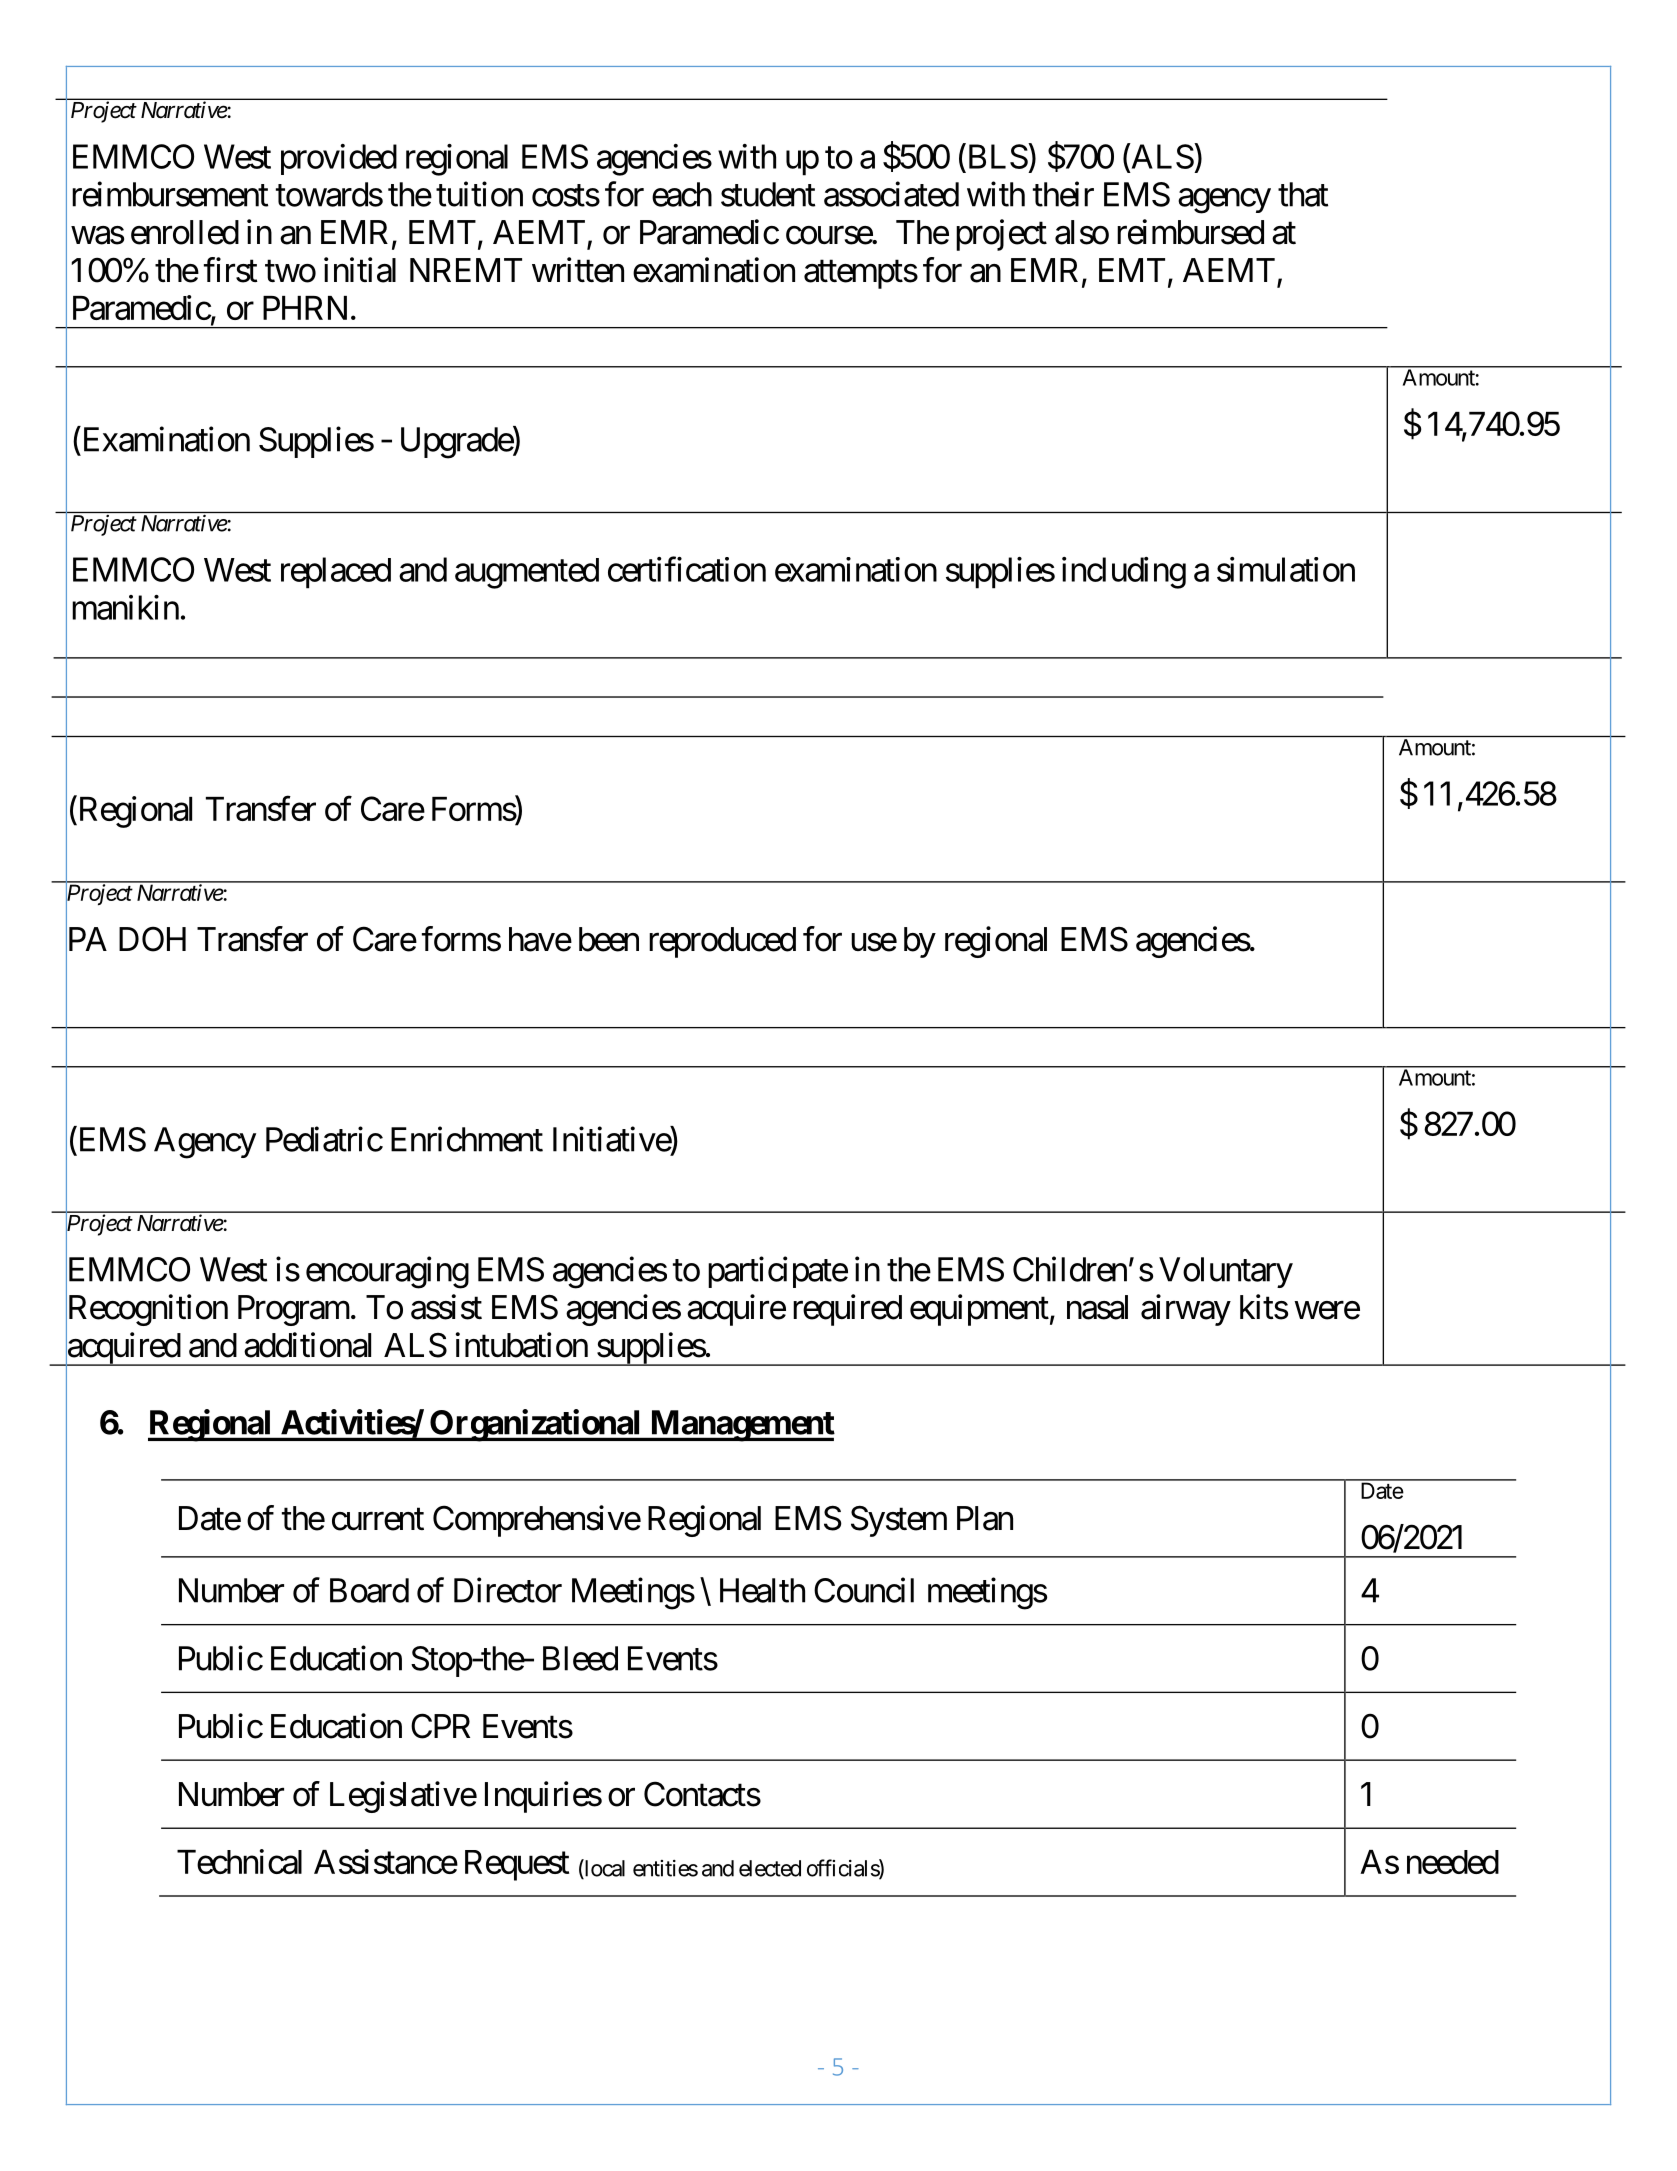 This screenshot has height=2171, width=1677. I want to click on Voluntary, so click(1226, 1272).
